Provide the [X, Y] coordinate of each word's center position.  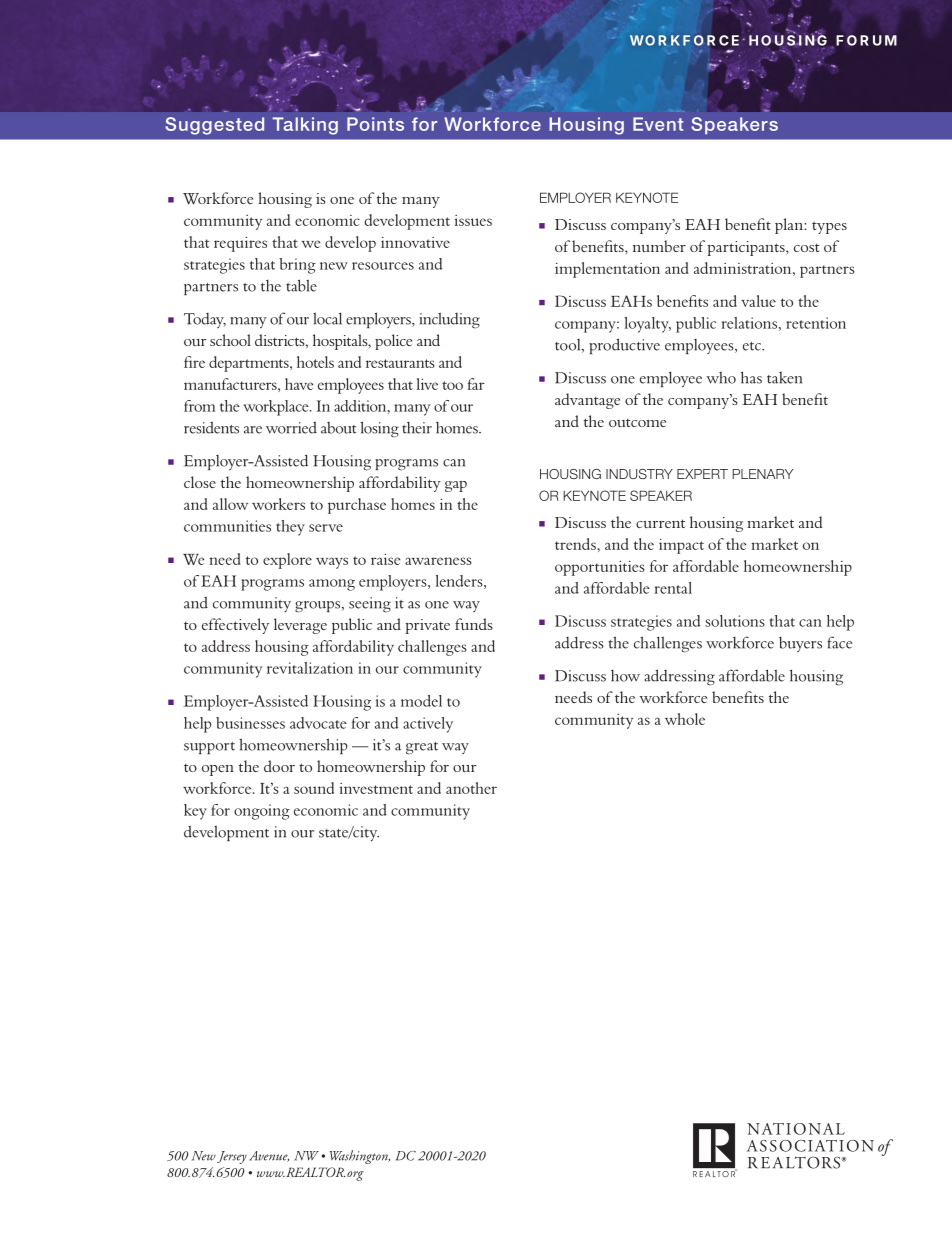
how [625, 676]
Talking [305, 126]
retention [816, 323]
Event [658, 124]
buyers [800, 644]
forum [866, 40]
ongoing [262, 812]
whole [685, 719]
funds [474, 624]
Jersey [232, 1157]
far [476, 384]
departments [250, 364]
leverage [300, 626]
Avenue [269, 1156]
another [471, 788]
